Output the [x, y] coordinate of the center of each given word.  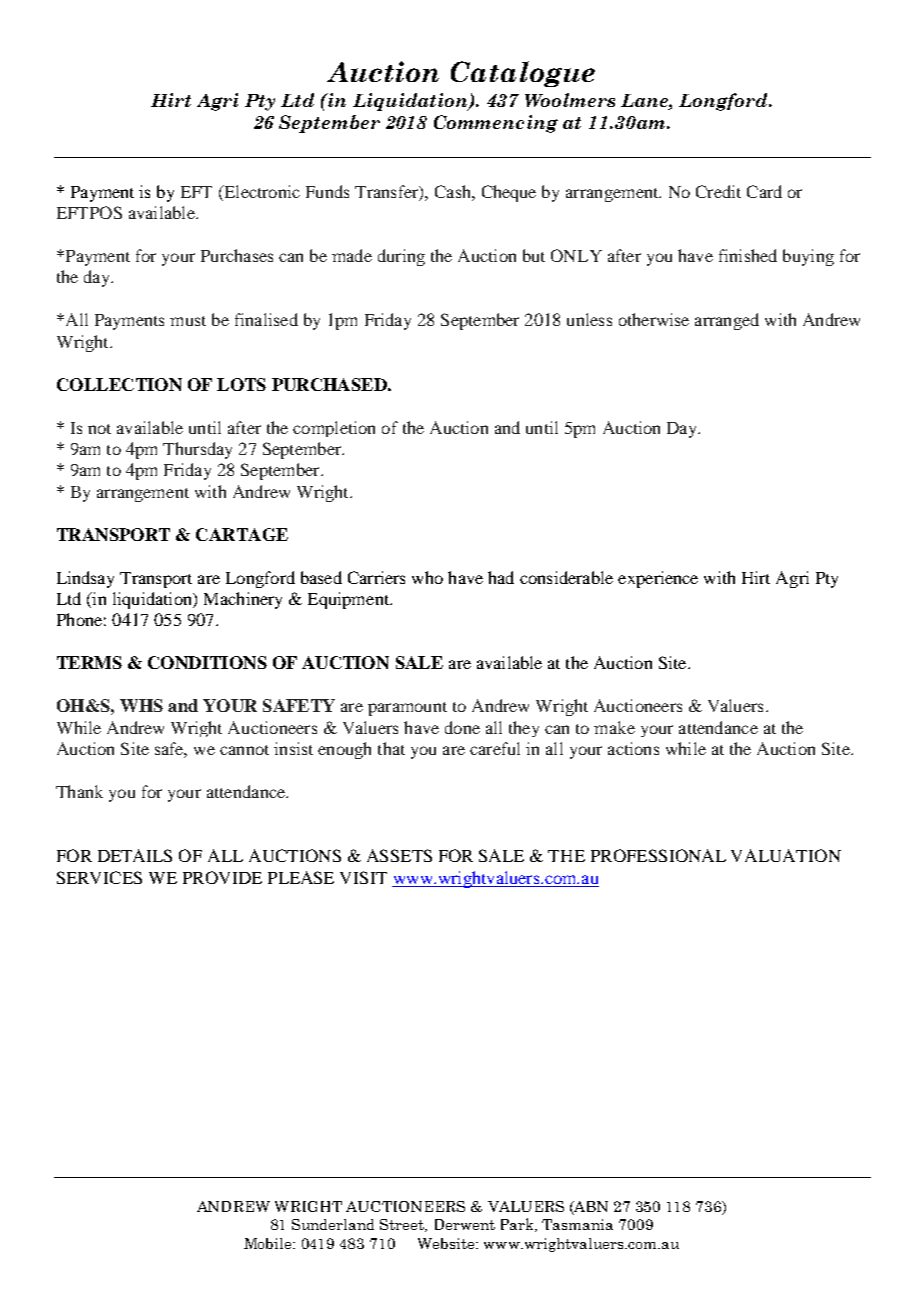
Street [403, 1225]
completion [334, 429]
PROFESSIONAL [658, 855]
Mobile [269, 1243]
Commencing [496, 124]
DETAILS [135, 855]
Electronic [261, 191]
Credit [718, 191]
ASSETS [399, 855]
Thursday [197, 450]
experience [658, 579]
